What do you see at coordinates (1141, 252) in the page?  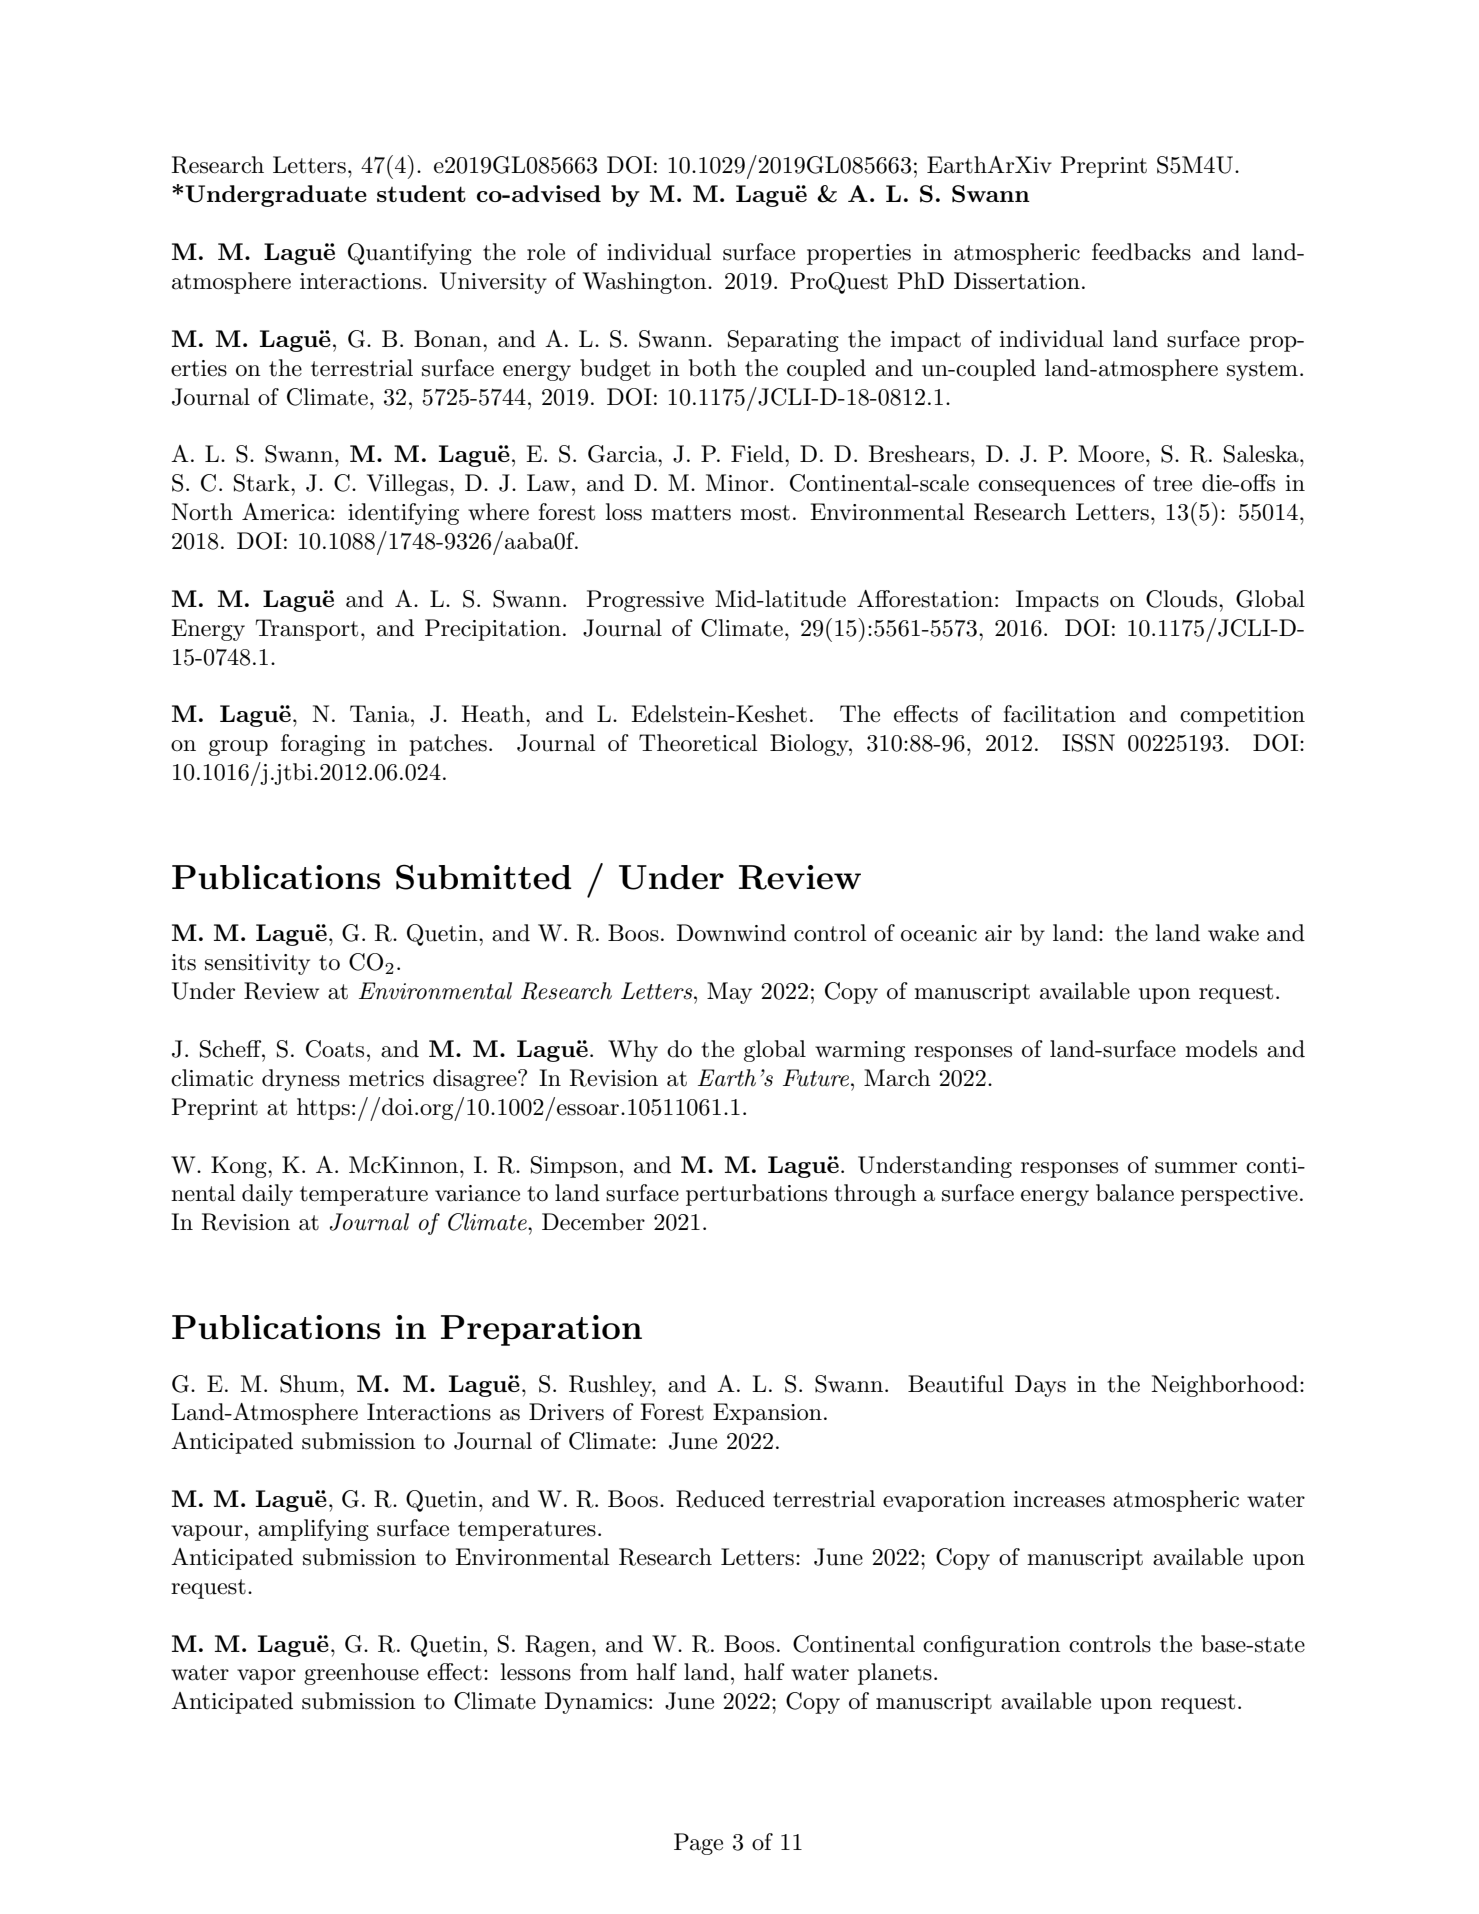 I see `feedbacks` at bounding box center [1141, 252].
